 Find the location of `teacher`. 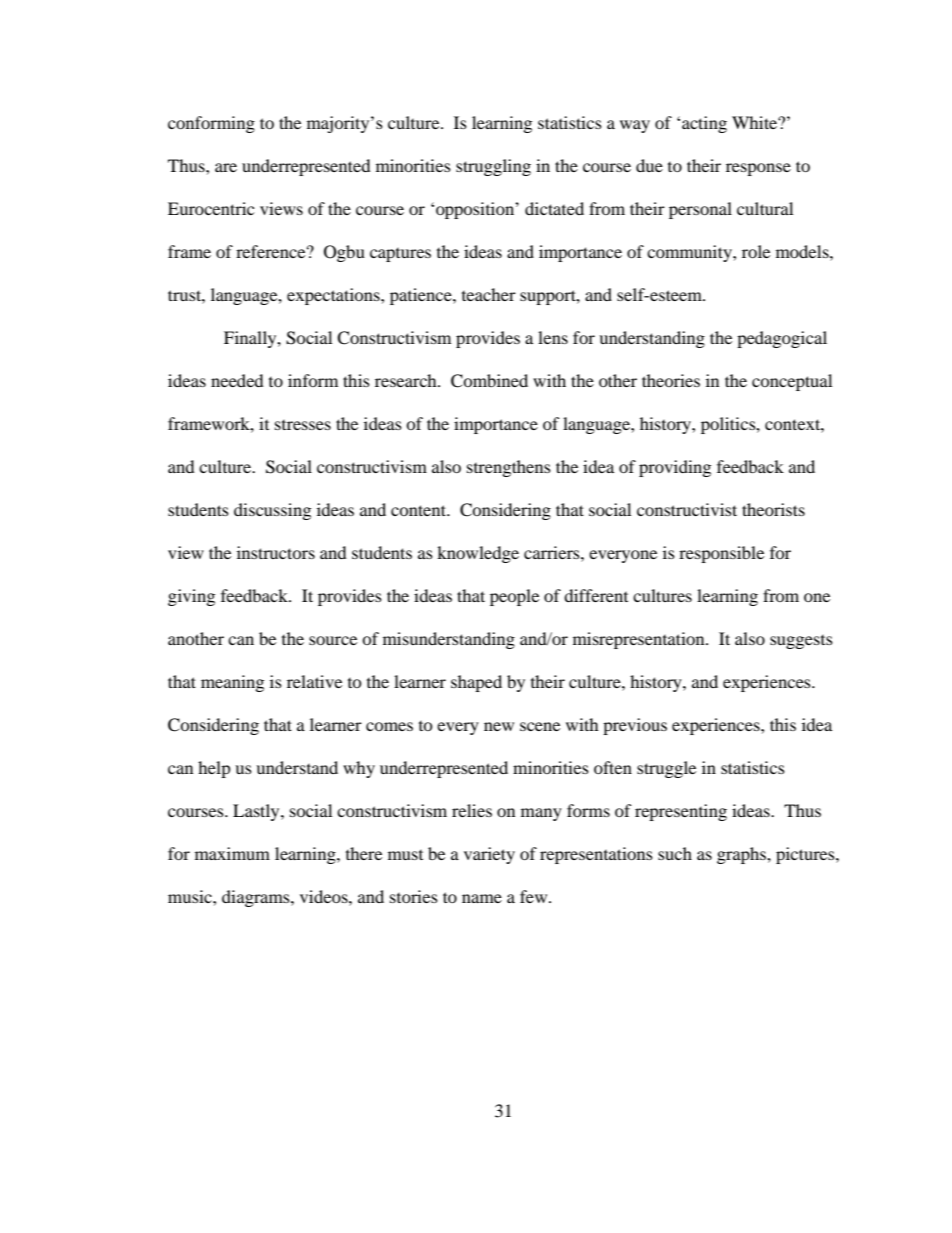

teacher is located at coordinates (489, 294).
